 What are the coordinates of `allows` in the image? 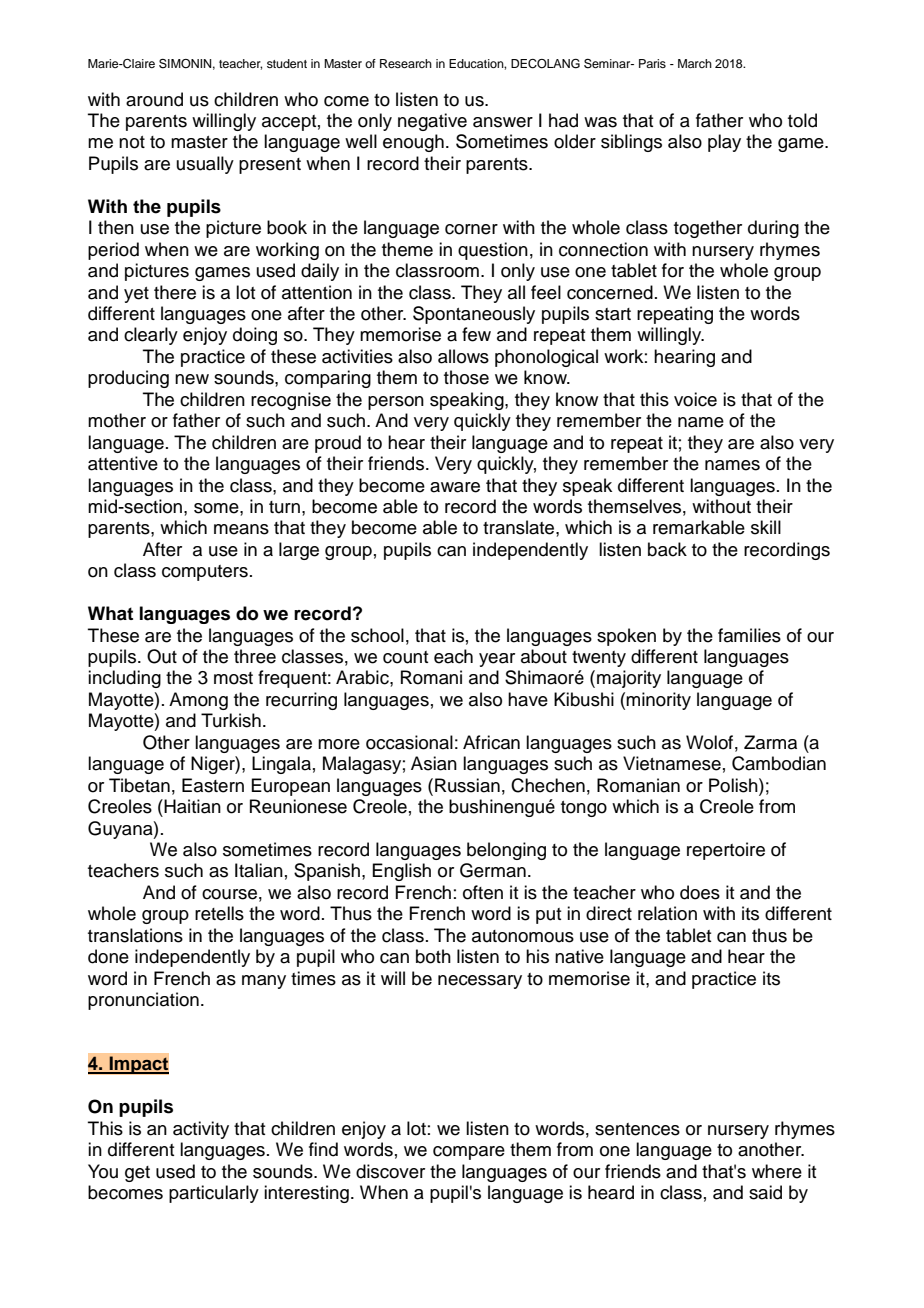 It's located at (463, 356).
